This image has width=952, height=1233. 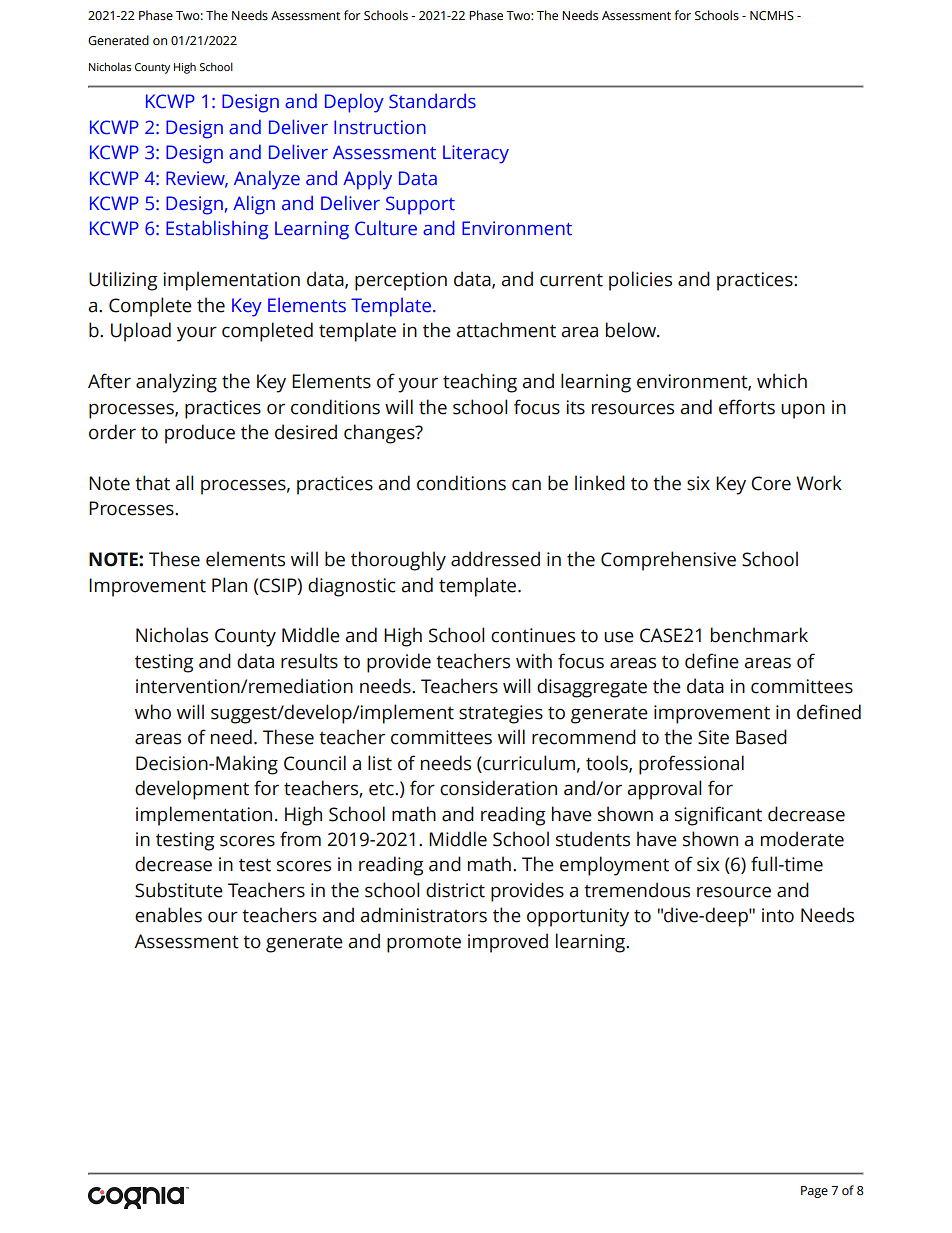 What do you see at coordinates (229, 585) in the image?
I see `Plan` at bounding box center [229, 585].
